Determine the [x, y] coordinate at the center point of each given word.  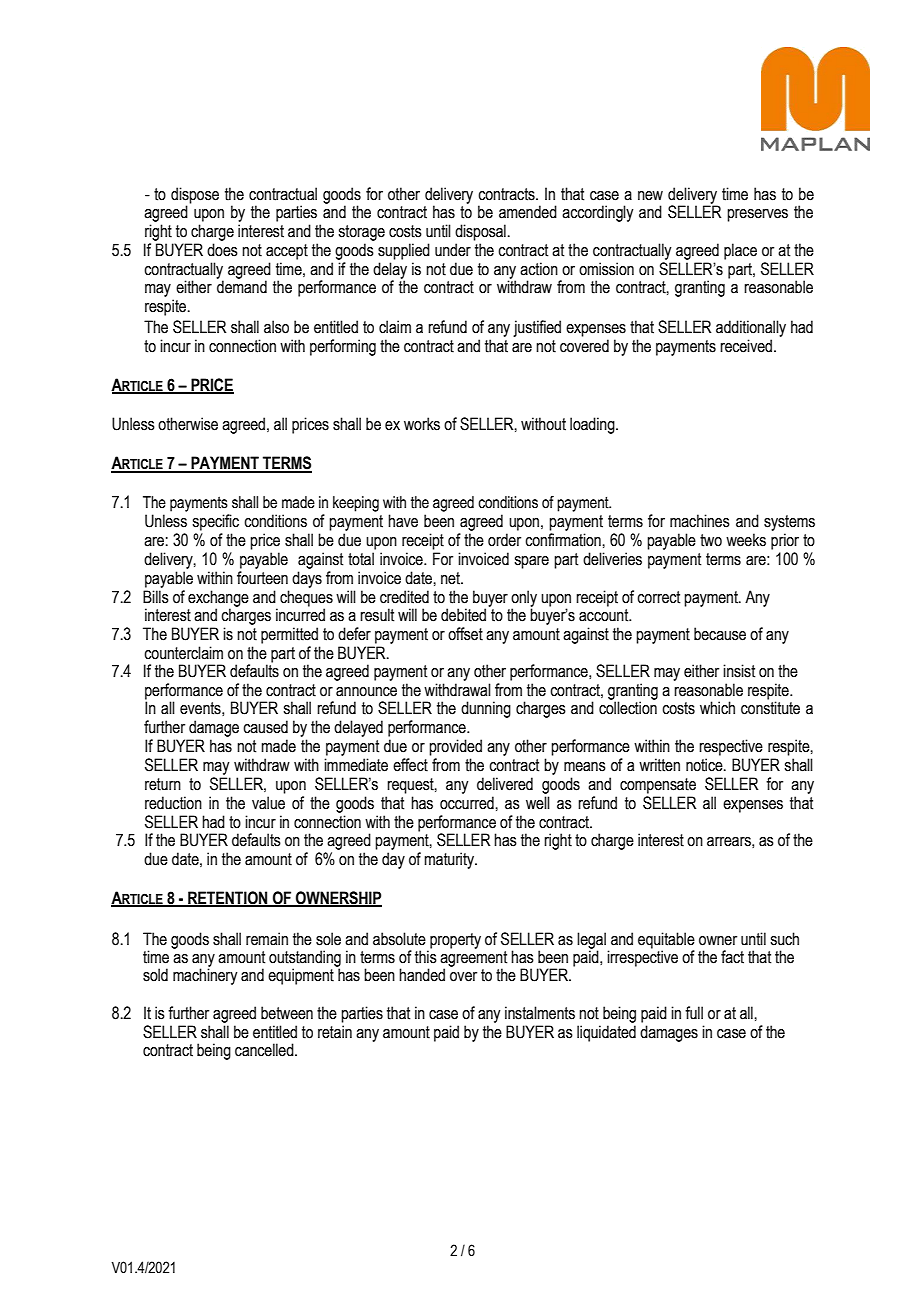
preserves [757, 215]
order [504, 540]
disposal [480, 232]
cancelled [265, 1050]
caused [265, 727]
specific [215, 522]
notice [705, 765]
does [222, 250]
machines [700, 521]
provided [455, 747]
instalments [540, 1013]
